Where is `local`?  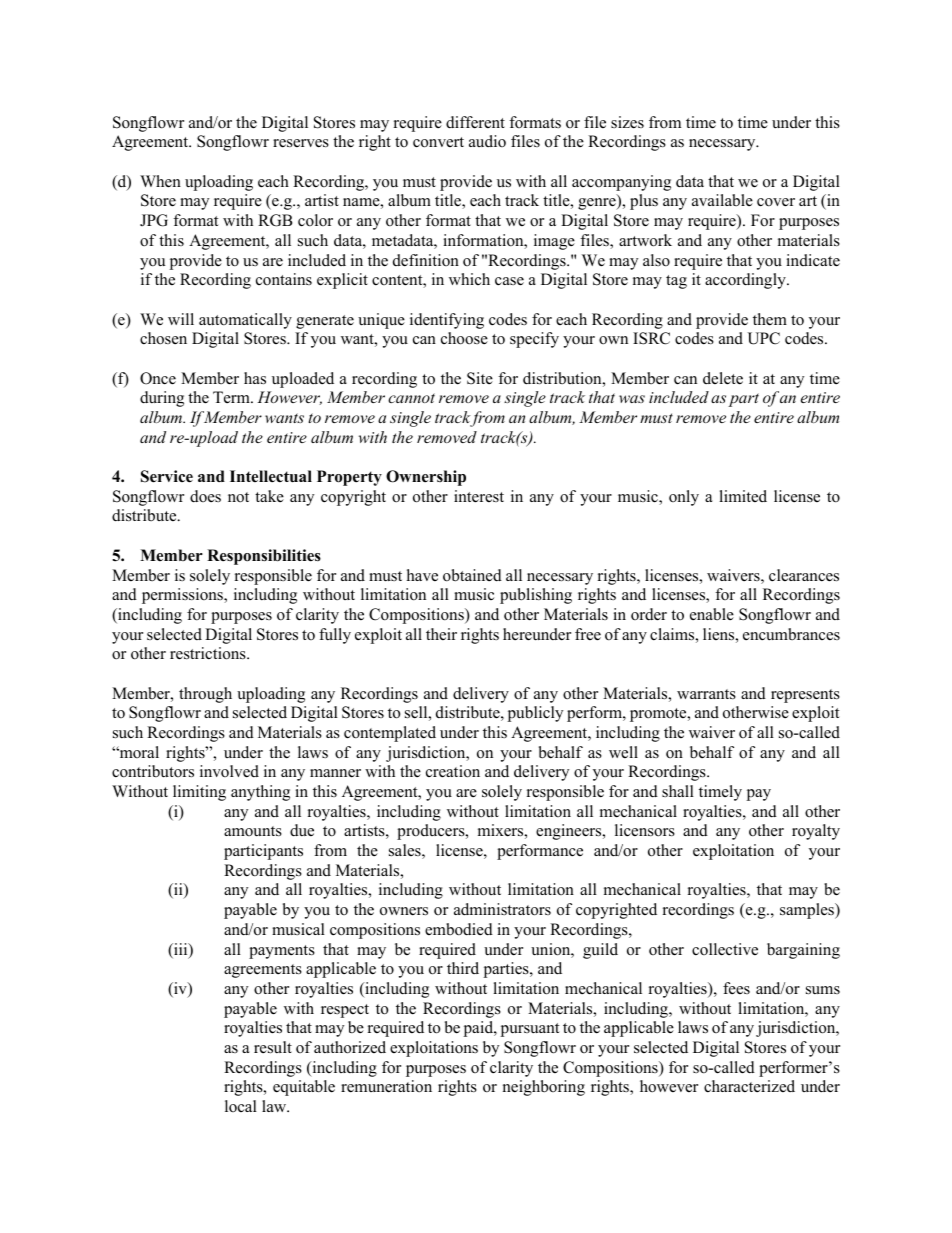
local is located at coordinates (241, 1106).
